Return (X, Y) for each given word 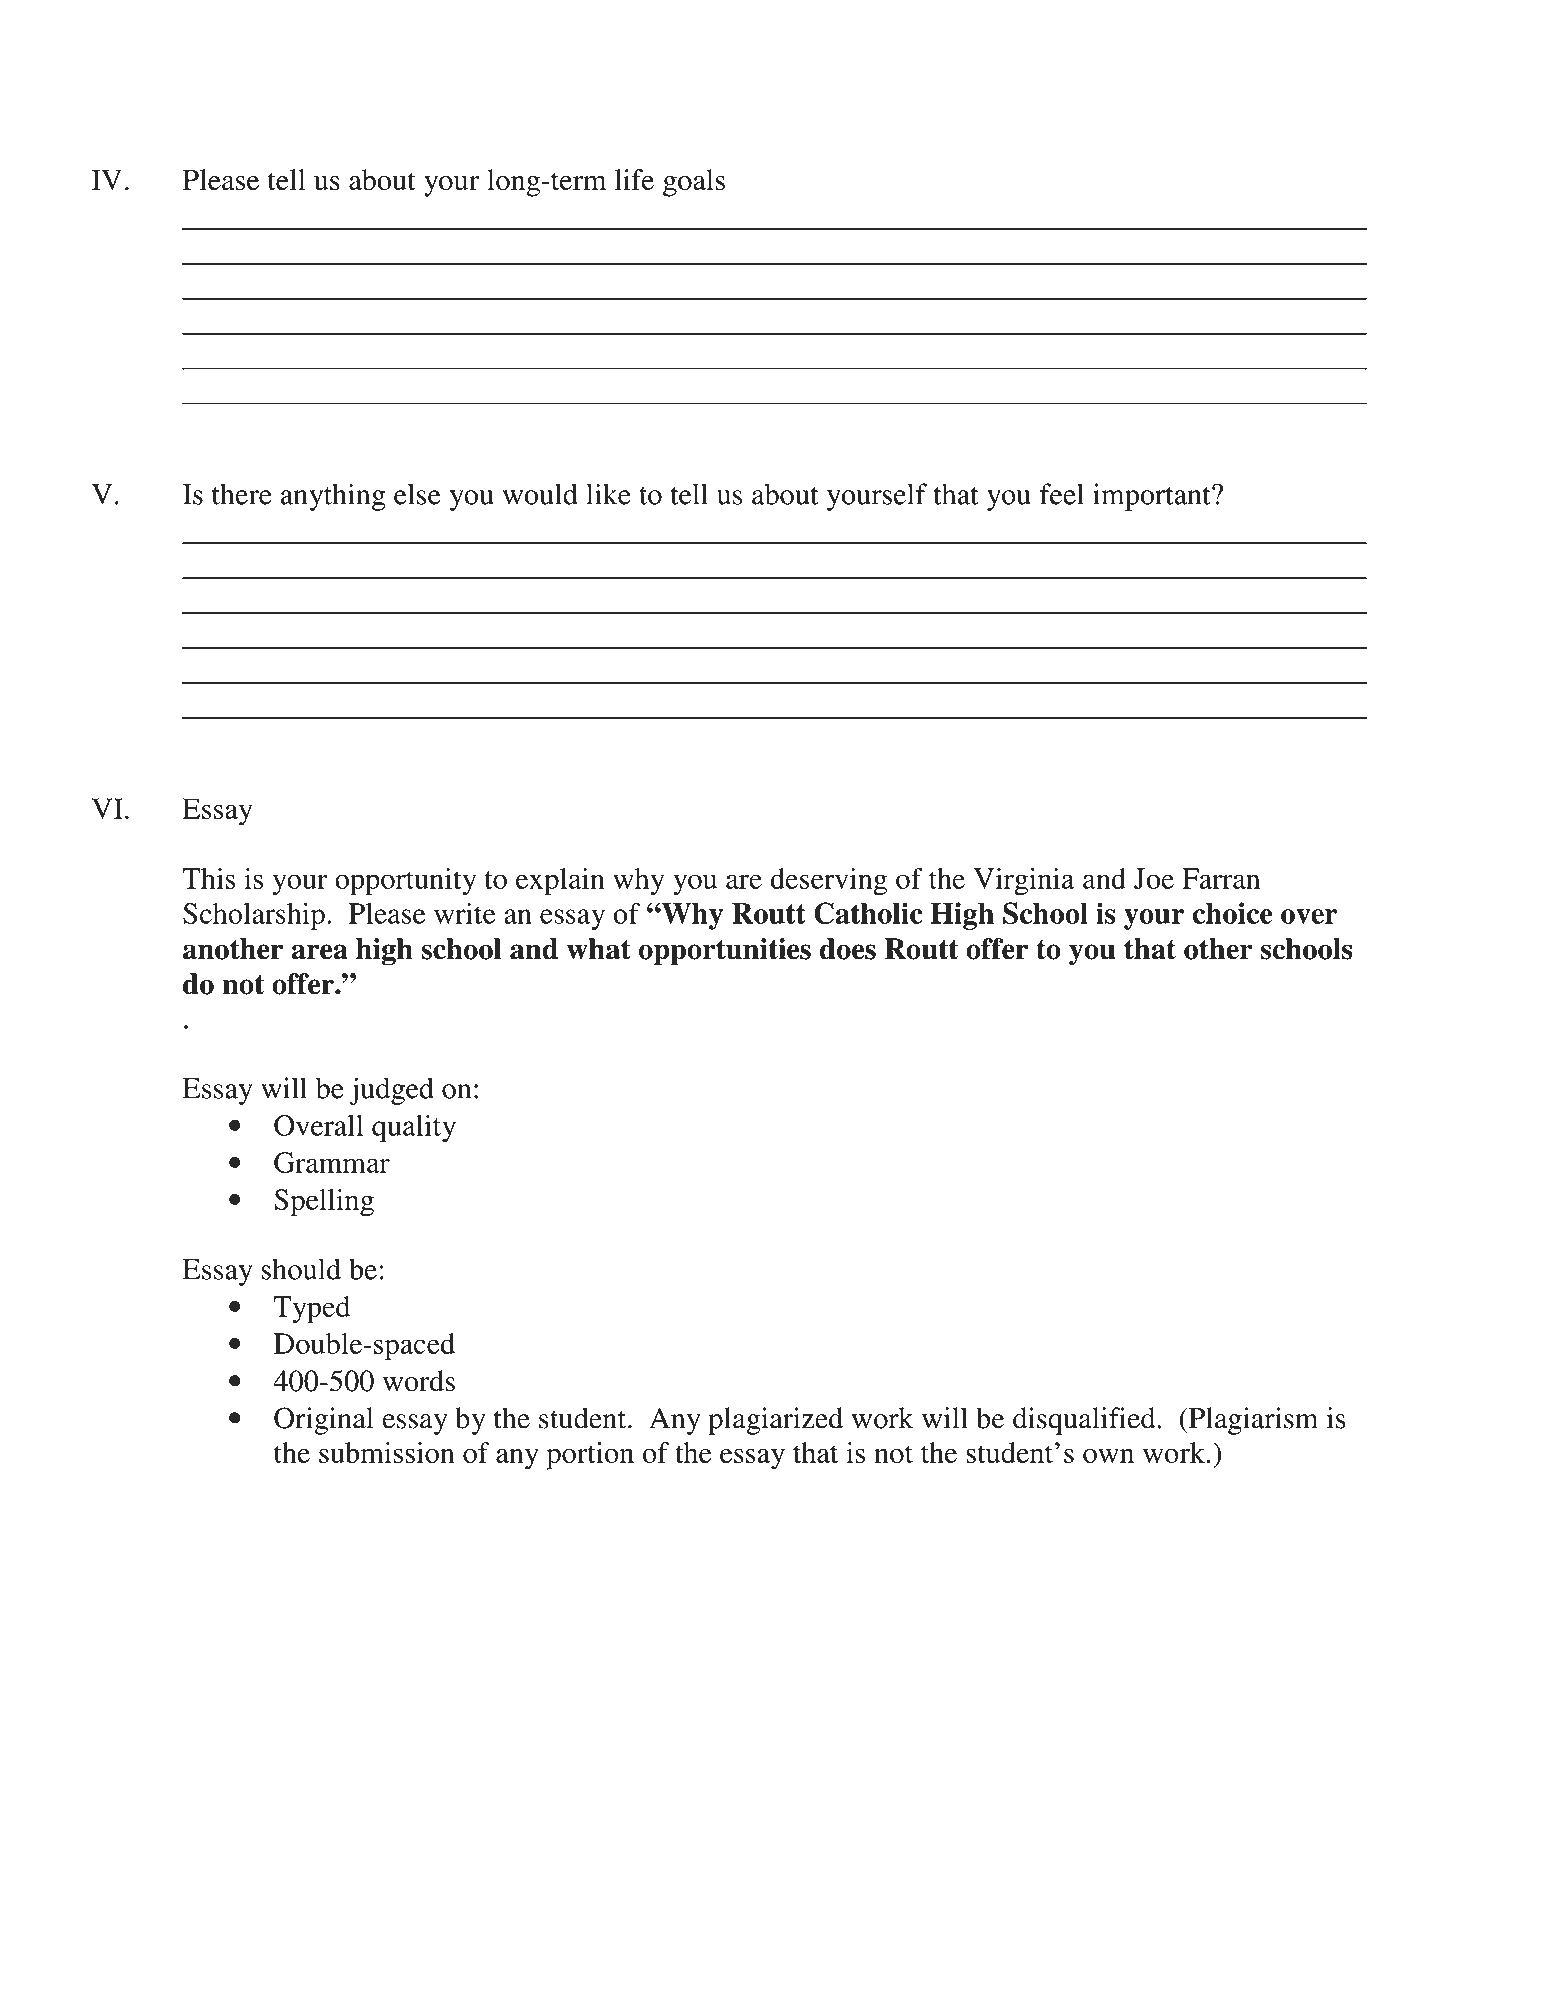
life (634, 180)
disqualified (1085, 1421)
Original (323, 1421)
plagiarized (775, 1421)
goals (694, 183)
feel (1062, 494)
